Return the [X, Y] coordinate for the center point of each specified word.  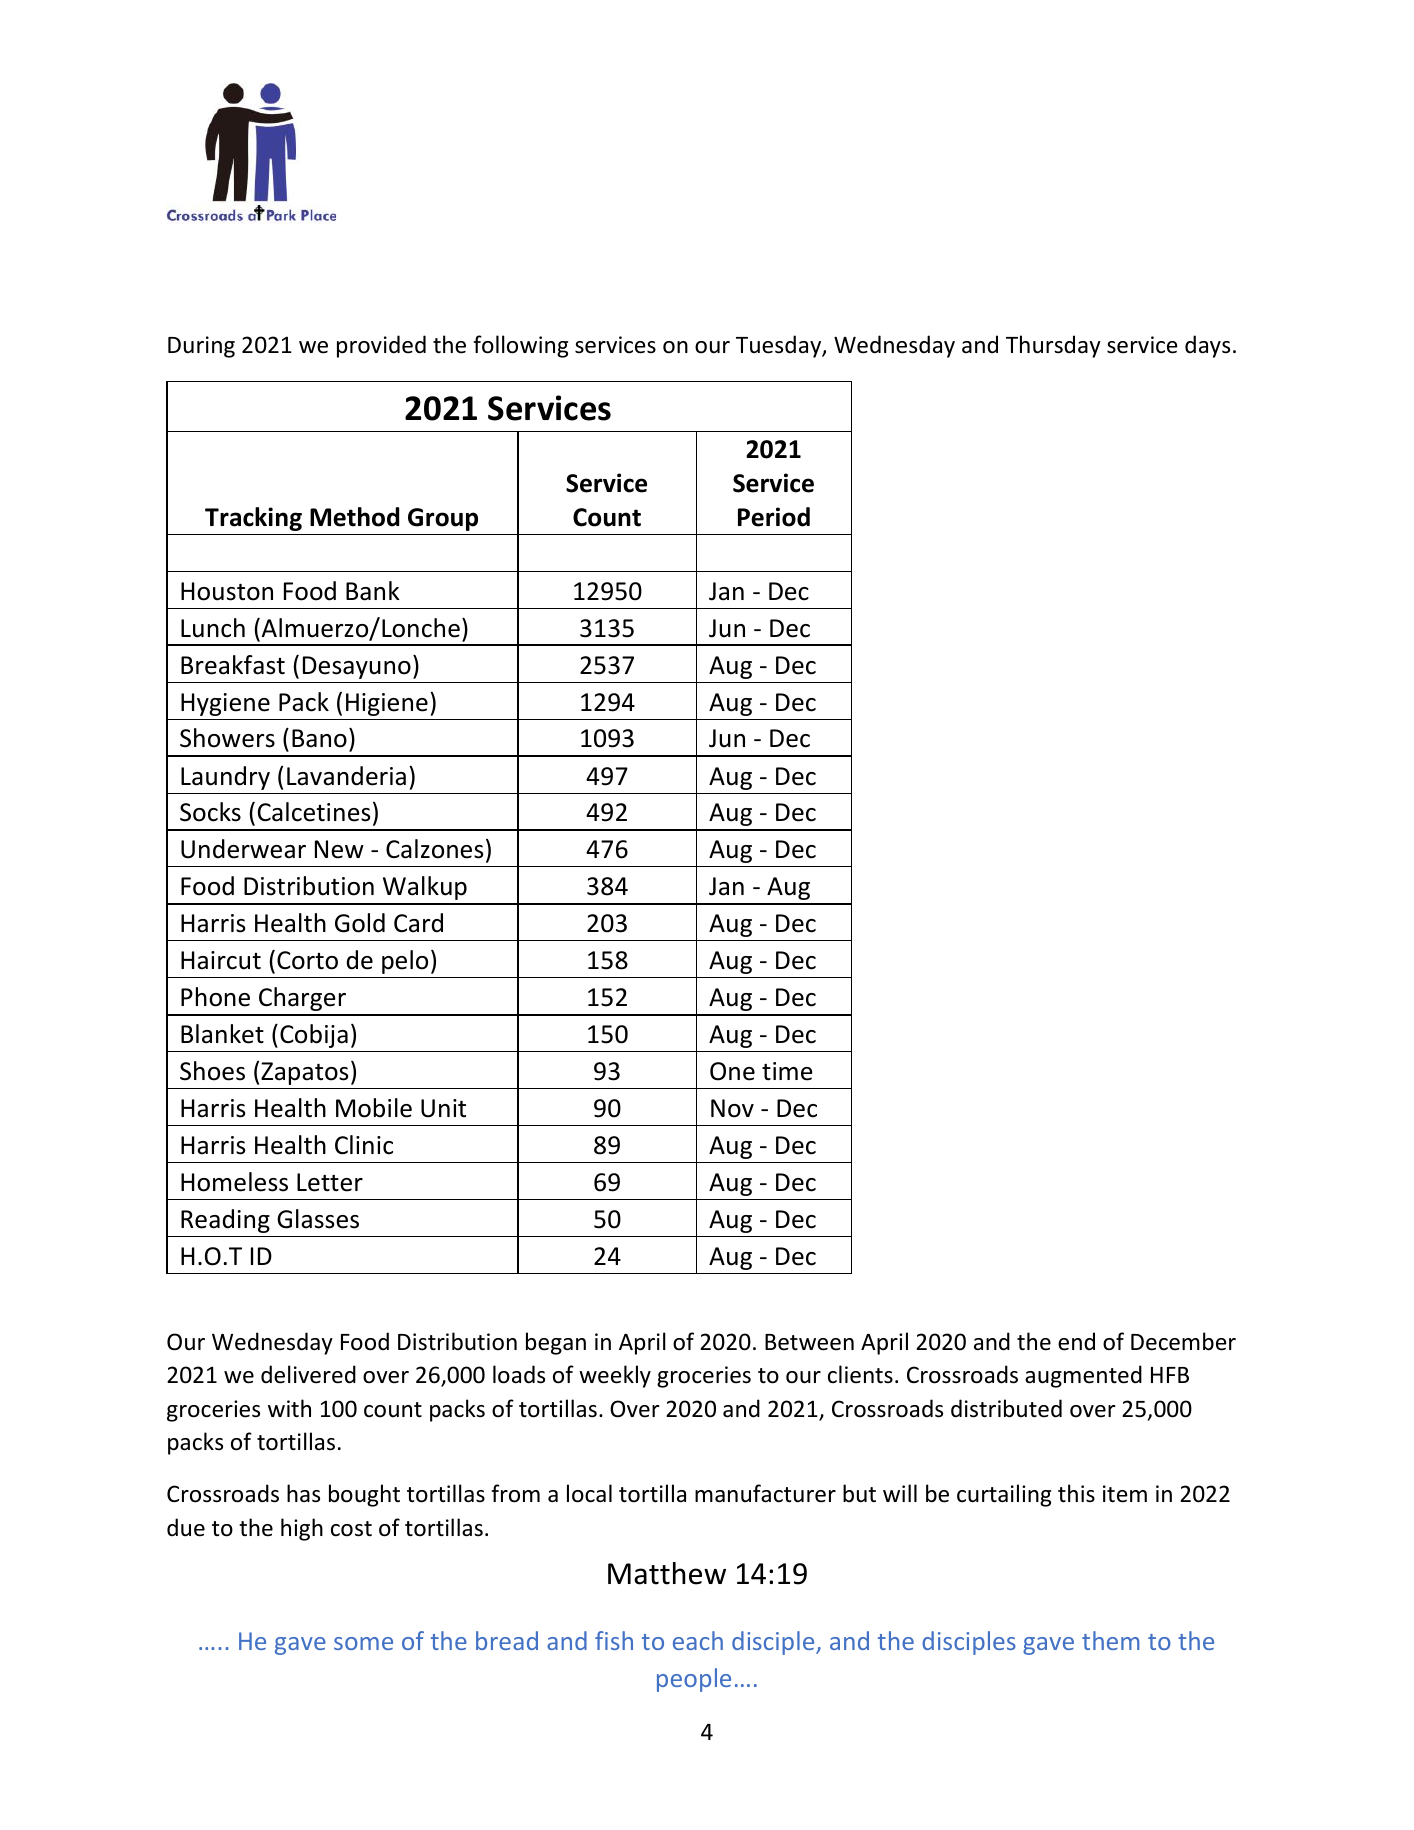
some [363, 1643]
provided [381, 346]
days [1207, 346]
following [520, 346]
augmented [1083, 1376]
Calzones [434, 849]
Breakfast [233, 665]
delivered [308, 1374]
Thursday [1053, 346]
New [339, 849]
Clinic [364, 1145]
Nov [732, 1108]
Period [774, 517]
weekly [615, 1376]
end [1076, 1341]
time [787, 1071]
